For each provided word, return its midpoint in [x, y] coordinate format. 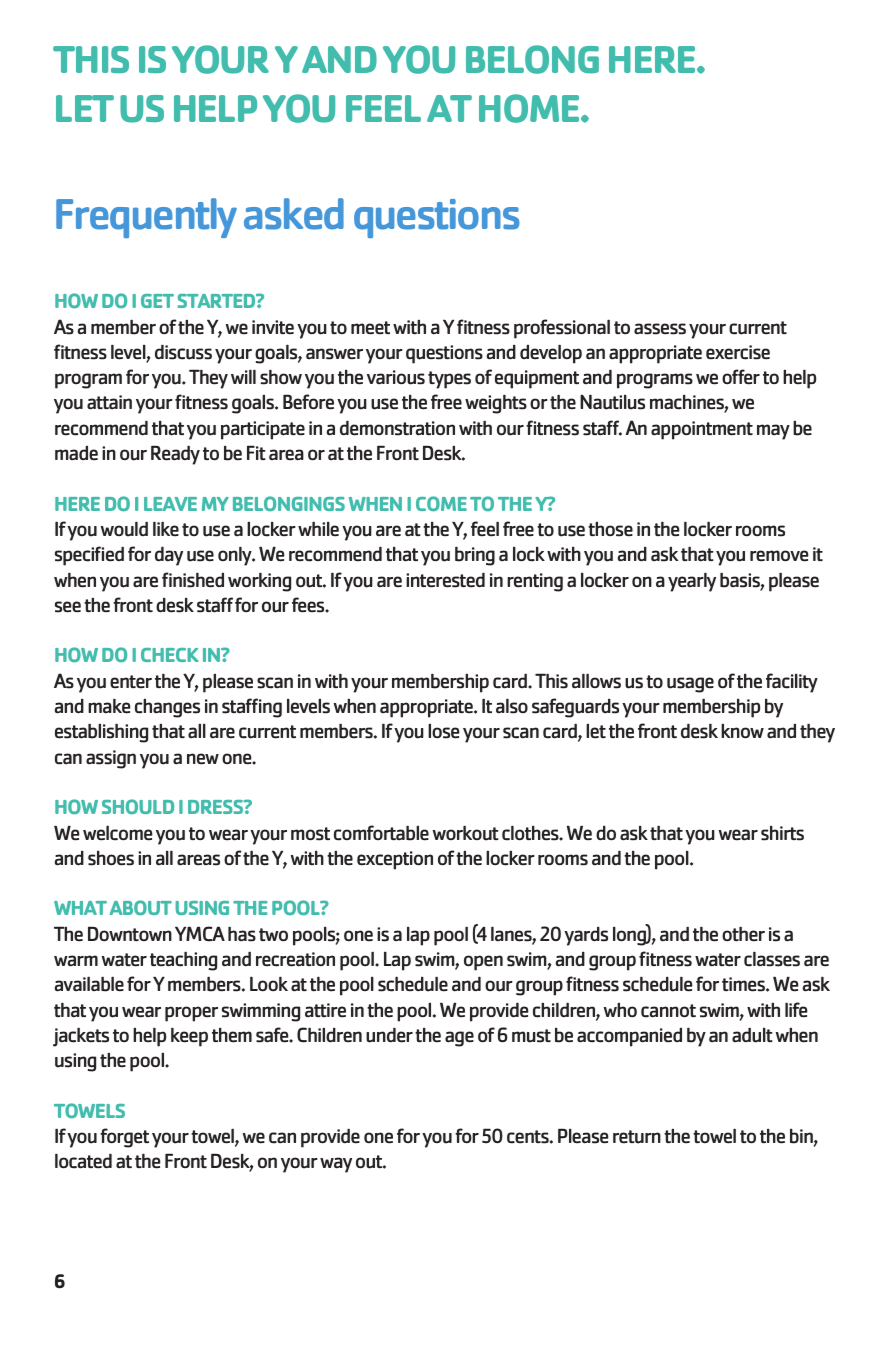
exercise [738, 352]
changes [167, 708]
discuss [183, 352]
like [166, 529]
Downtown [130, 933]
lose [444, 731]
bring [475, 556]
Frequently [146, 218]
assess [660, 329]
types [449, 380]
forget [124, 1138]
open [483, 963]
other [743, 934]
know [742, 731]
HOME [530, 108]
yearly [692, 582]
